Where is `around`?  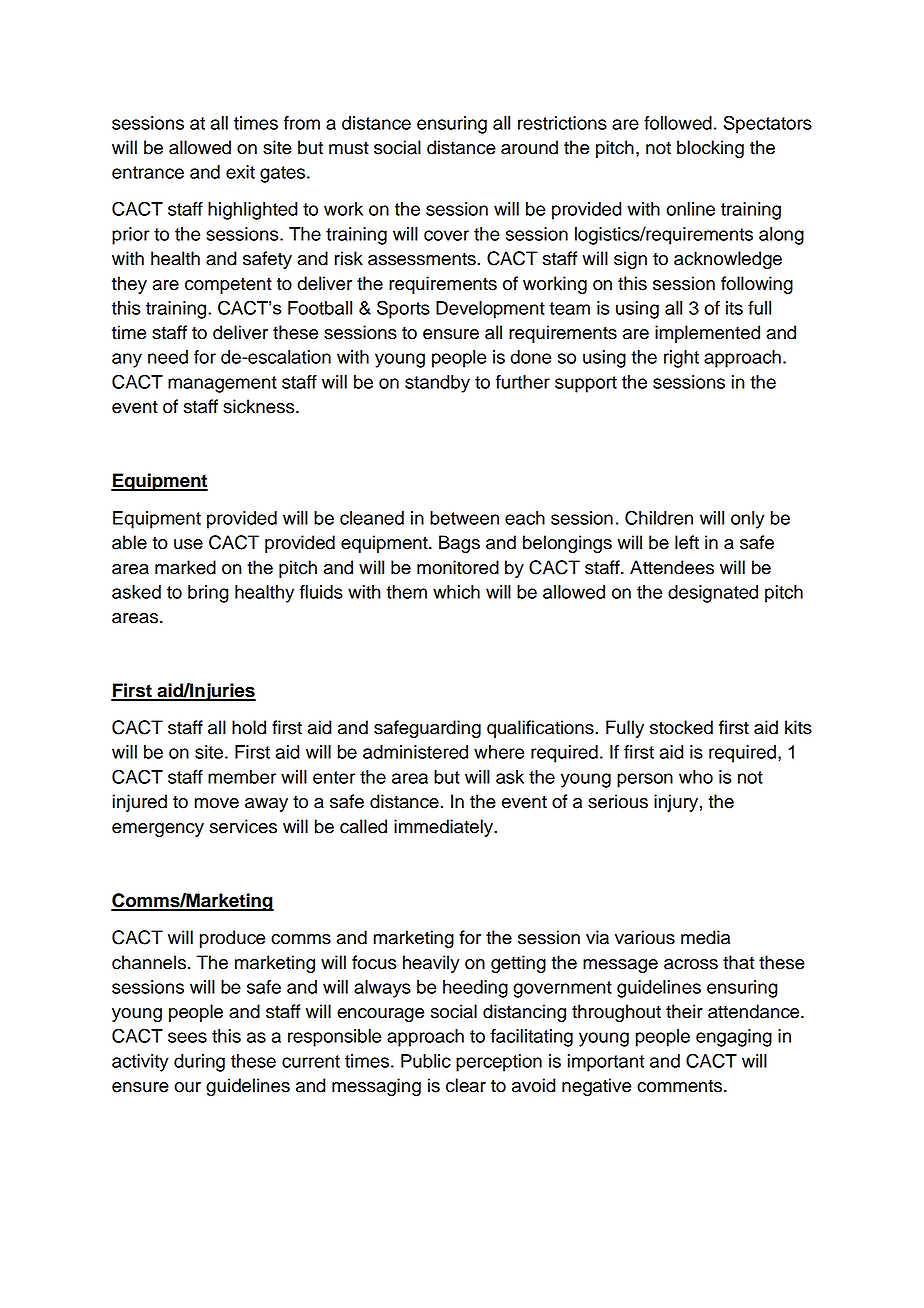 around is located at coordinates (529, 147).
